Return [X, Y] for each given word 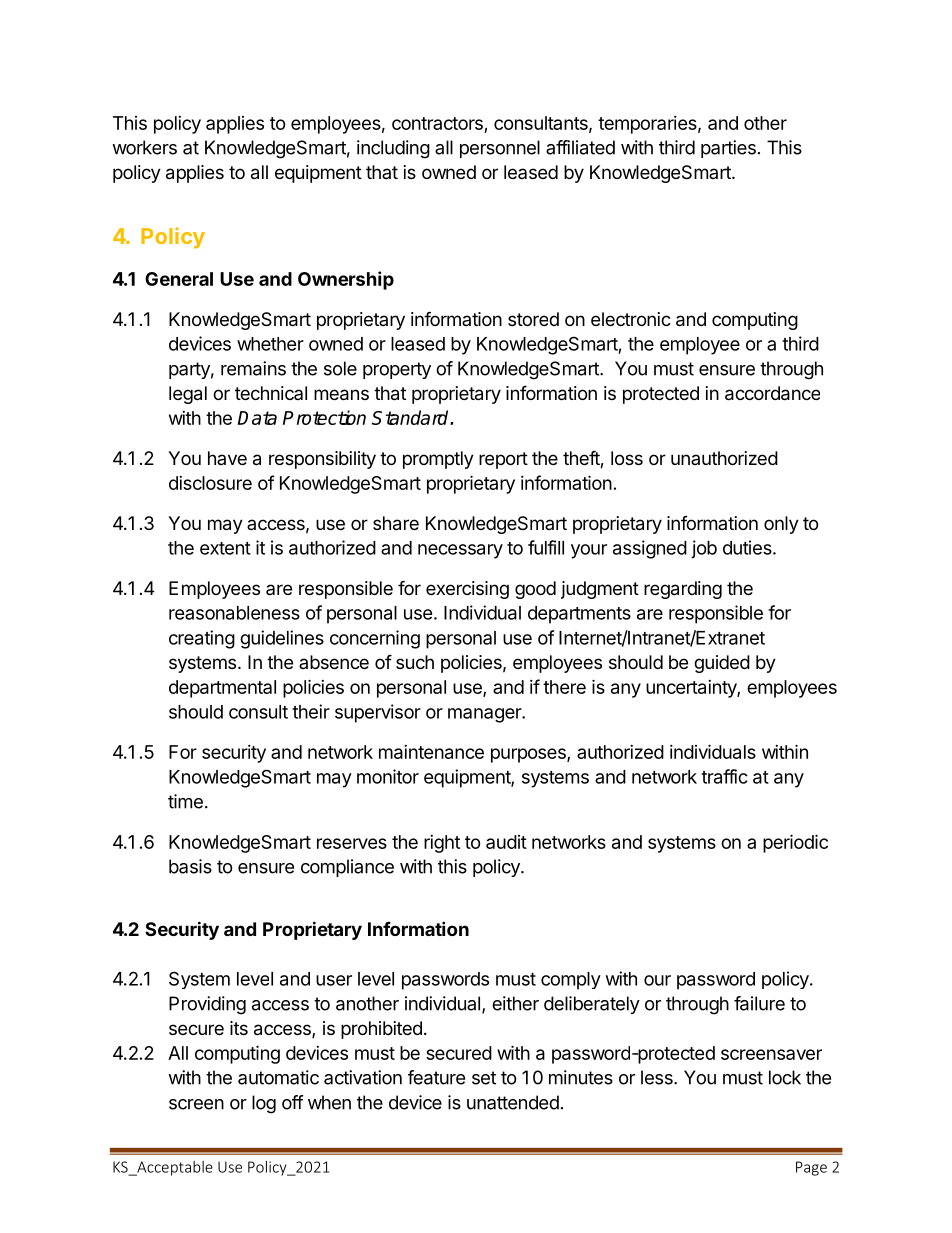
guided [722, 664]
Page [811, 1168]
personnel [500, 149]
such [415, 662]
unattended [513, 1102]
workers [144, 147]
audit [506, 842]
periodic [795, 843]
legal [188, 395]
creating [202, 639]
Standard [411, 417]
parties [728, 149]
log [264, 1104]
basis [190, 866]
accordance [772, 393]
